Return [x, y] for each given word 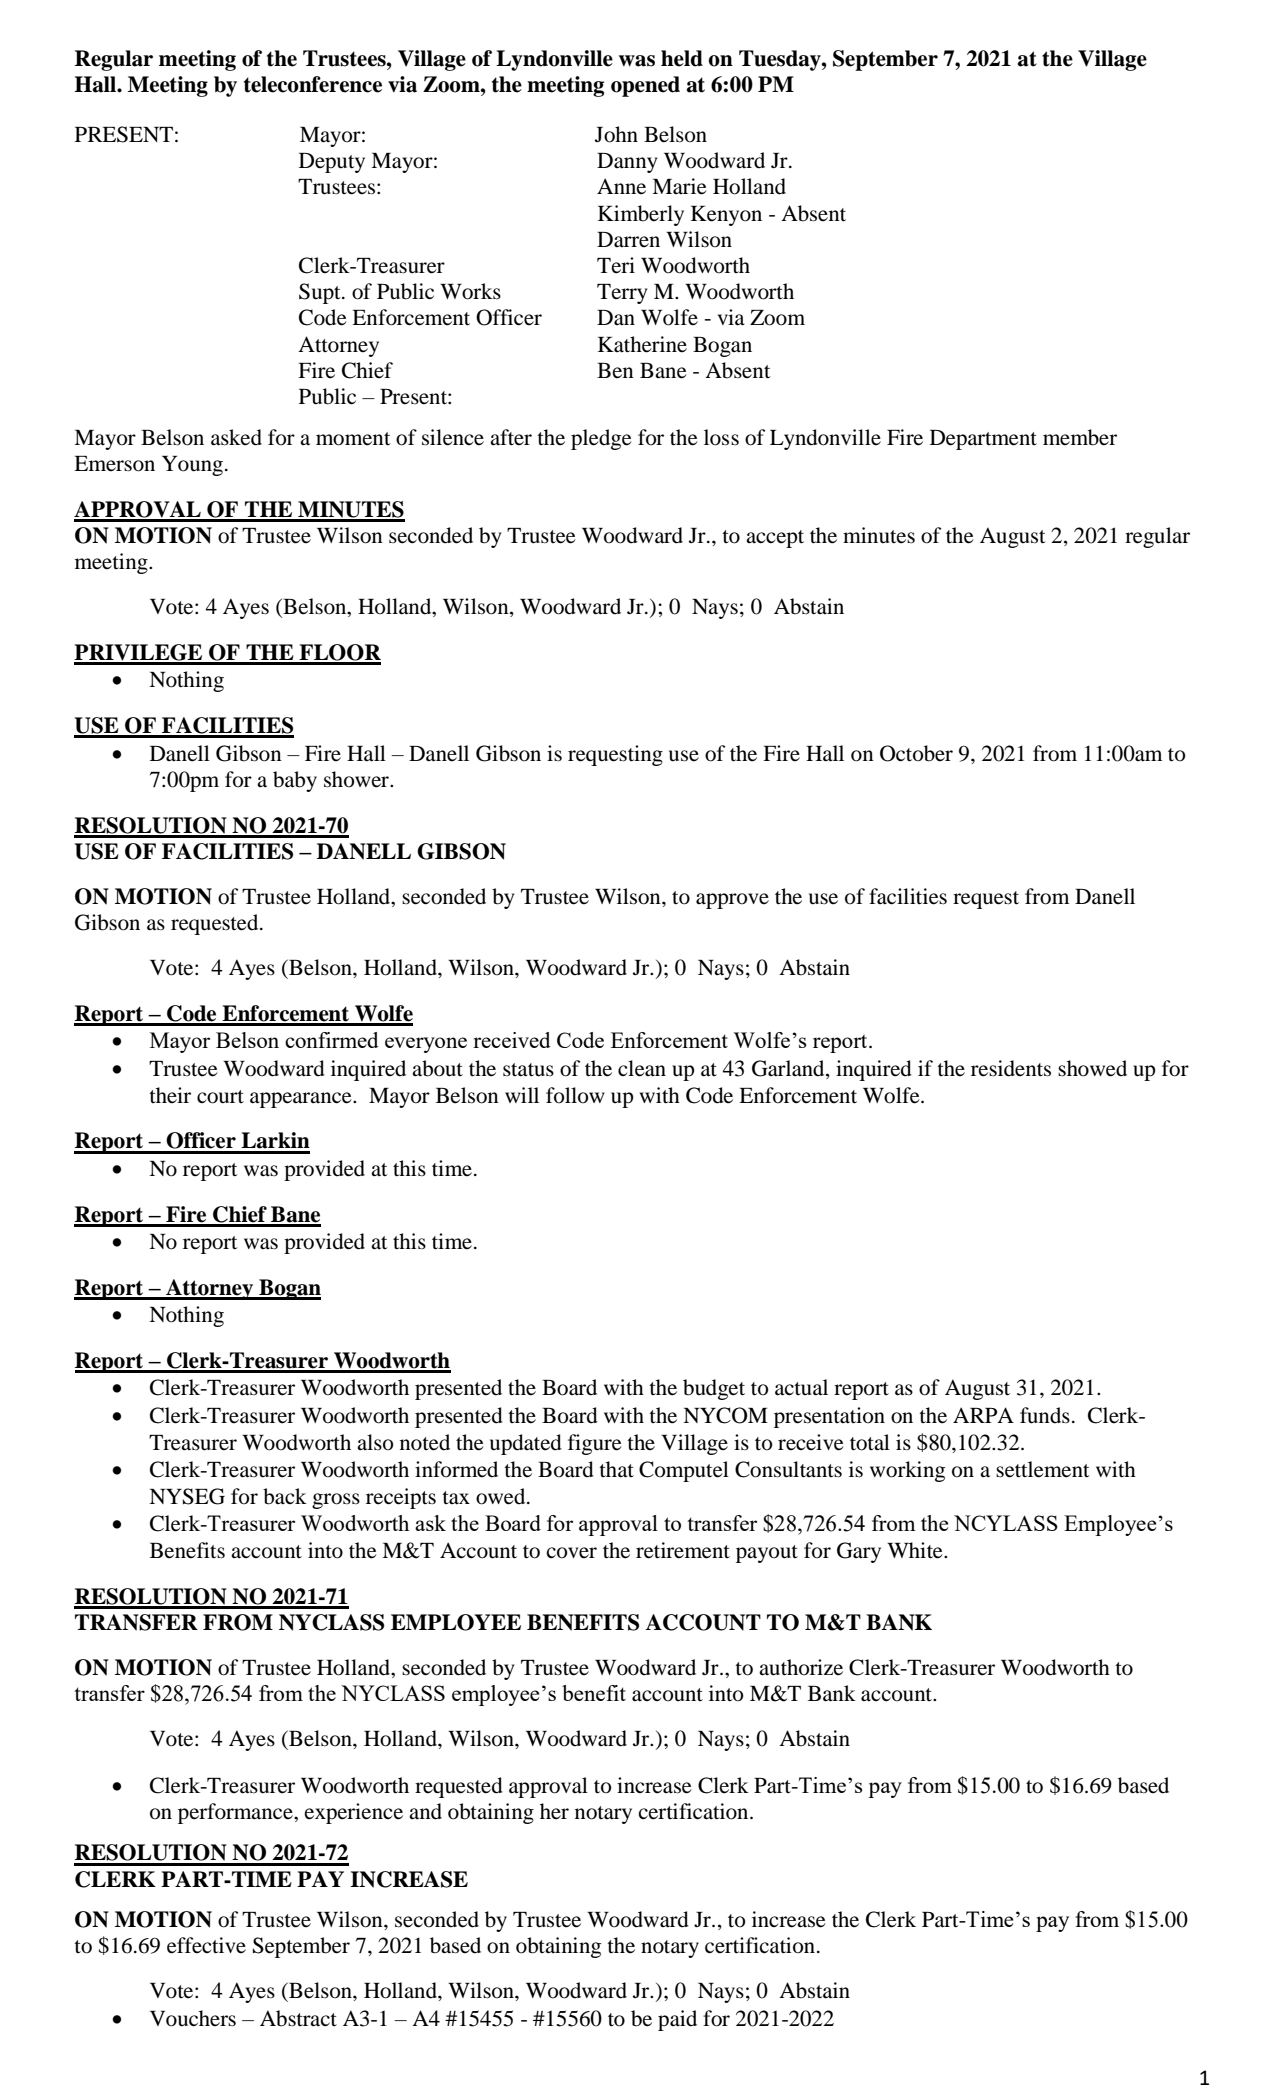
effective [206, 1945]
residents [1011, 1068]
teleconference [313, 84]
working [907, 1471]
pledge [601, 439]
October [916, 753]
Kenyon [726, 216]
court [220, 1097]
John [616, 134]
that [616, 1469]
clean [642, 1068]
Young [194, 466]
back [285, 1496]
